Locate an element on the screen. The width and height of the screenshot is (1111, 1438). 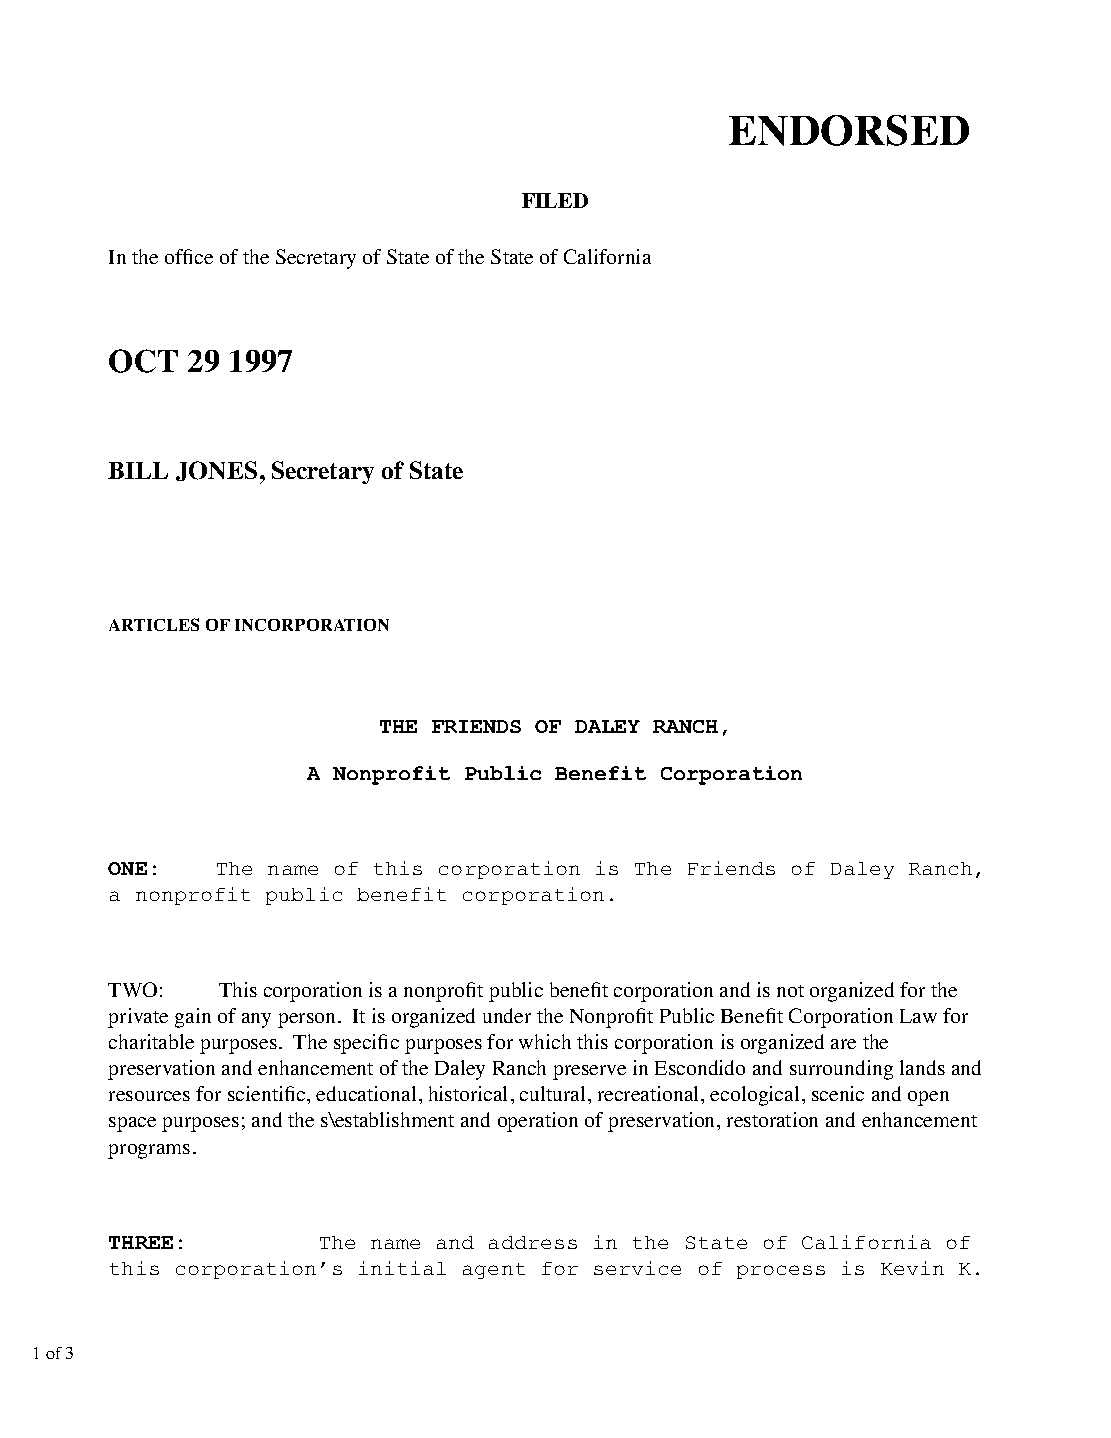
under is located at coordinates (507, 1015).
